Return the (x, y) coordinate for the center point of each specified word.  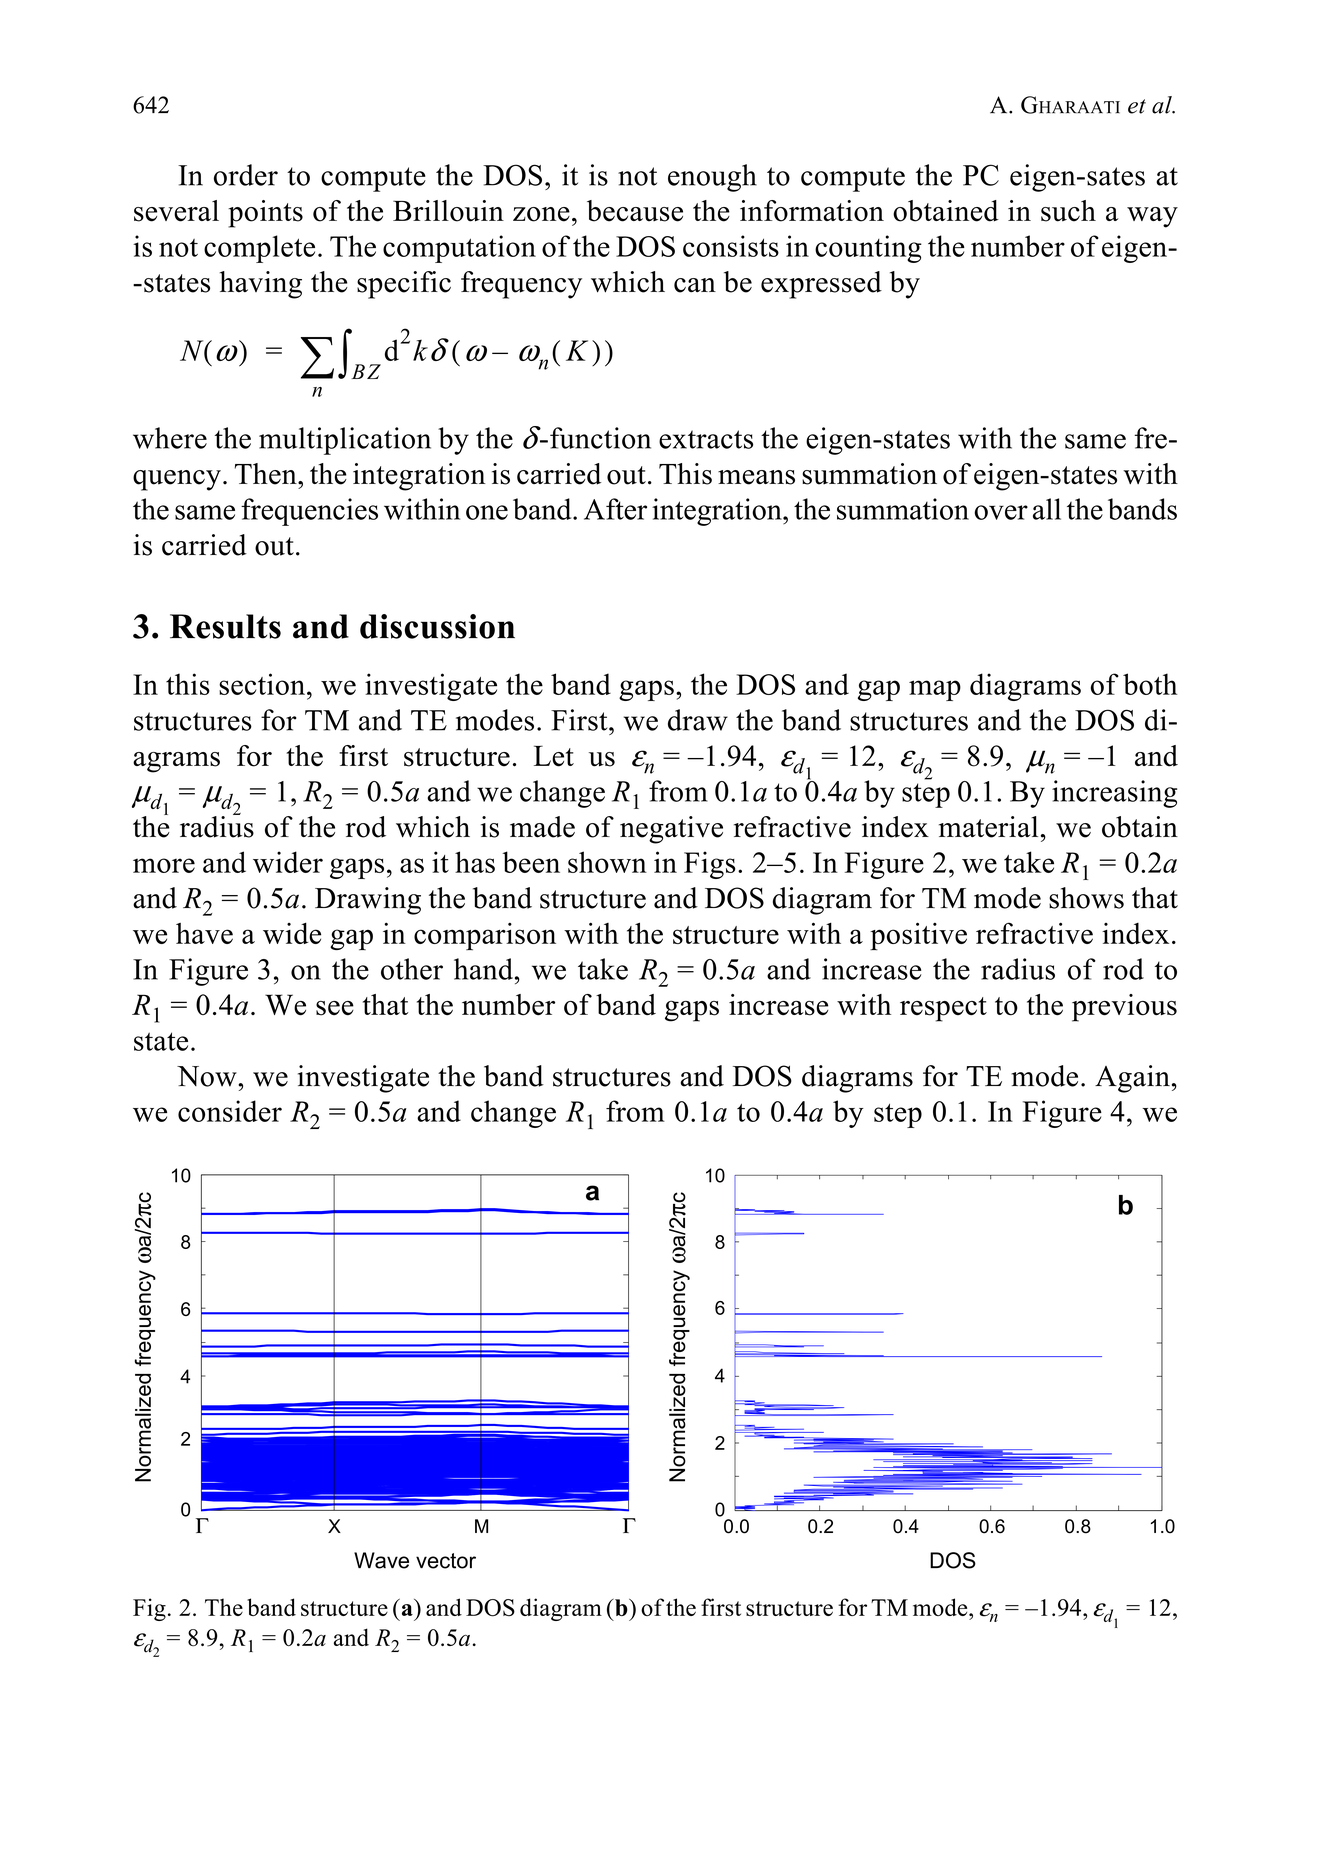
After (615, 509)
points (265, 214)
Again (1132, 1079)
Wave (381, 1560)
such (1068, 211)
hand (483, 969)
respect (943, 1009)
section (263, 684)
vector (446, 1561)
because (635, 211)
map (935, 690)
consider (230, 1111)
